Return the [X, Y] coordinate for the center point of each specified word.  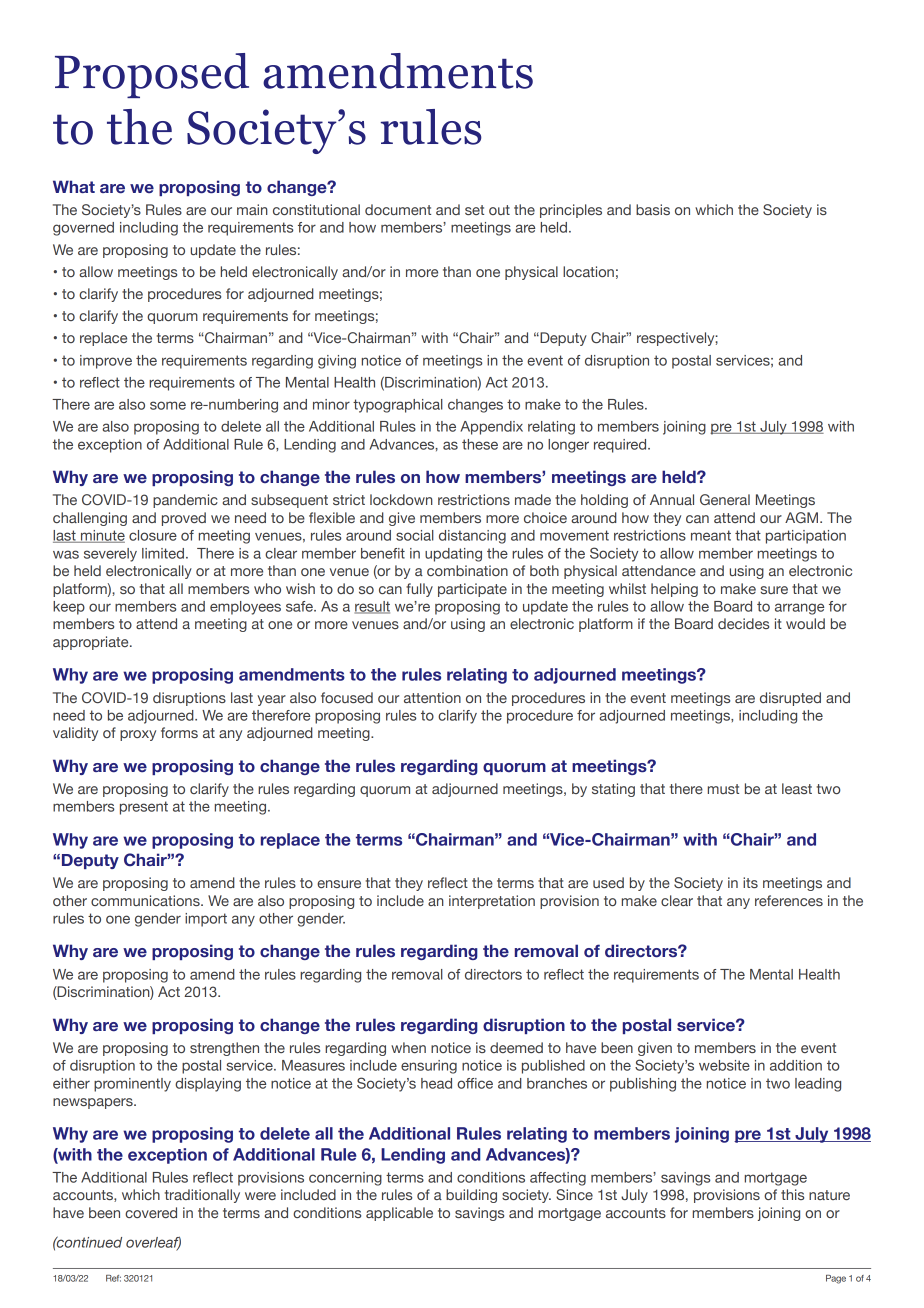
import [206, 920]
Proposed [152, 75]
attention [432, 697]
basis [653, 209]
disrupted [790, 699]
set [474, 210]
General [725, 499]
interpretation [492, 902]
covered [151, 1212]
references [789, 900]
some [168, 405]
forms [179, 732]
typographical [398, 406]
